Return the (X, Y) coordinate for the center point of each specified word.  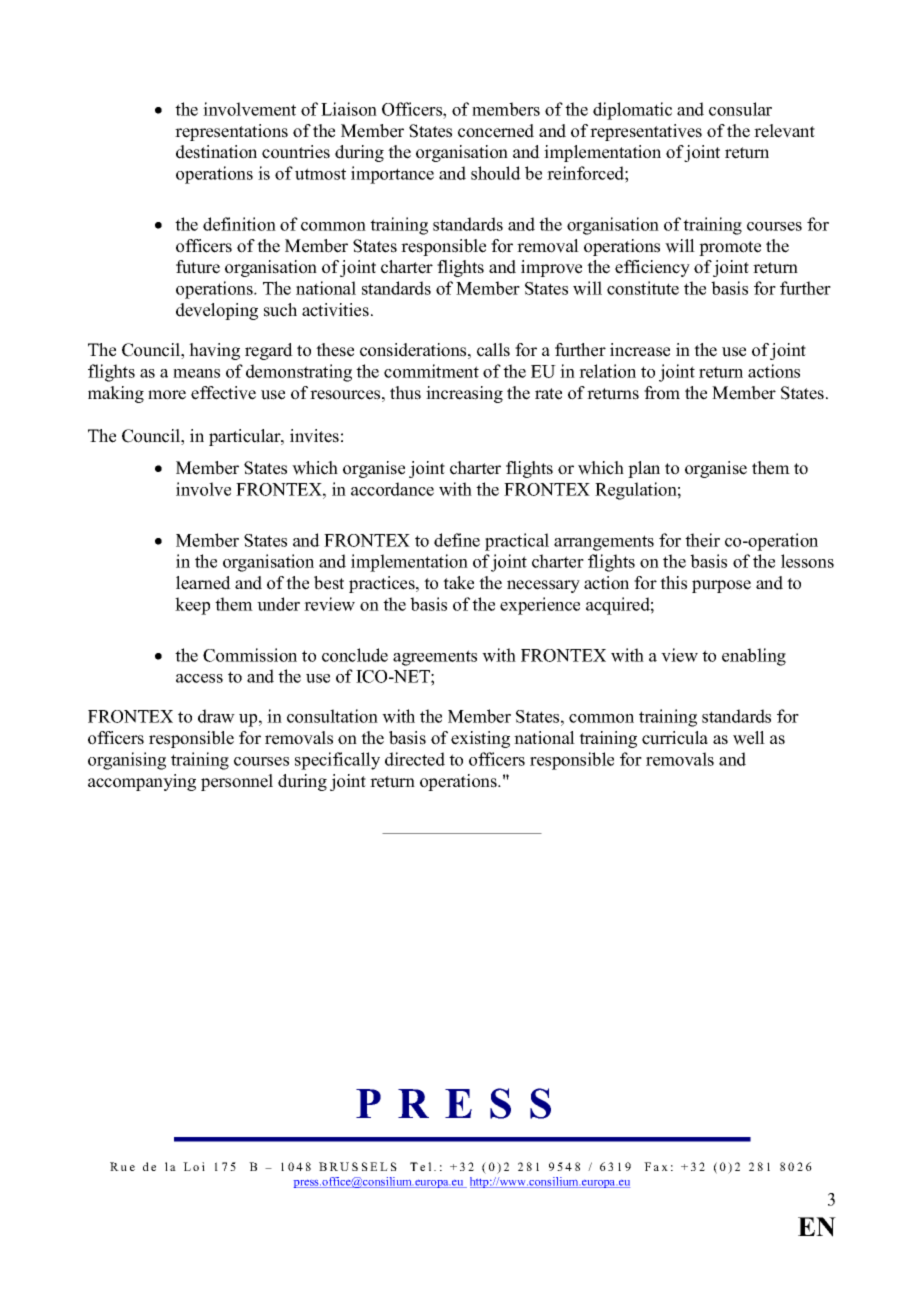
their (702, 540)
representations (231, 132)
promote (730, 248)
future (198, 267)
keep (192, 606)
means (196, 373)
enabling (754, 657)
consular (740, 109)
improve (551, 268)
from (662, 393)
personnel (237, 782)
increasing (464, 394)
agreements (435, 658)
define (457, 540)
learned (203, 583)
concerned (496, 131)
